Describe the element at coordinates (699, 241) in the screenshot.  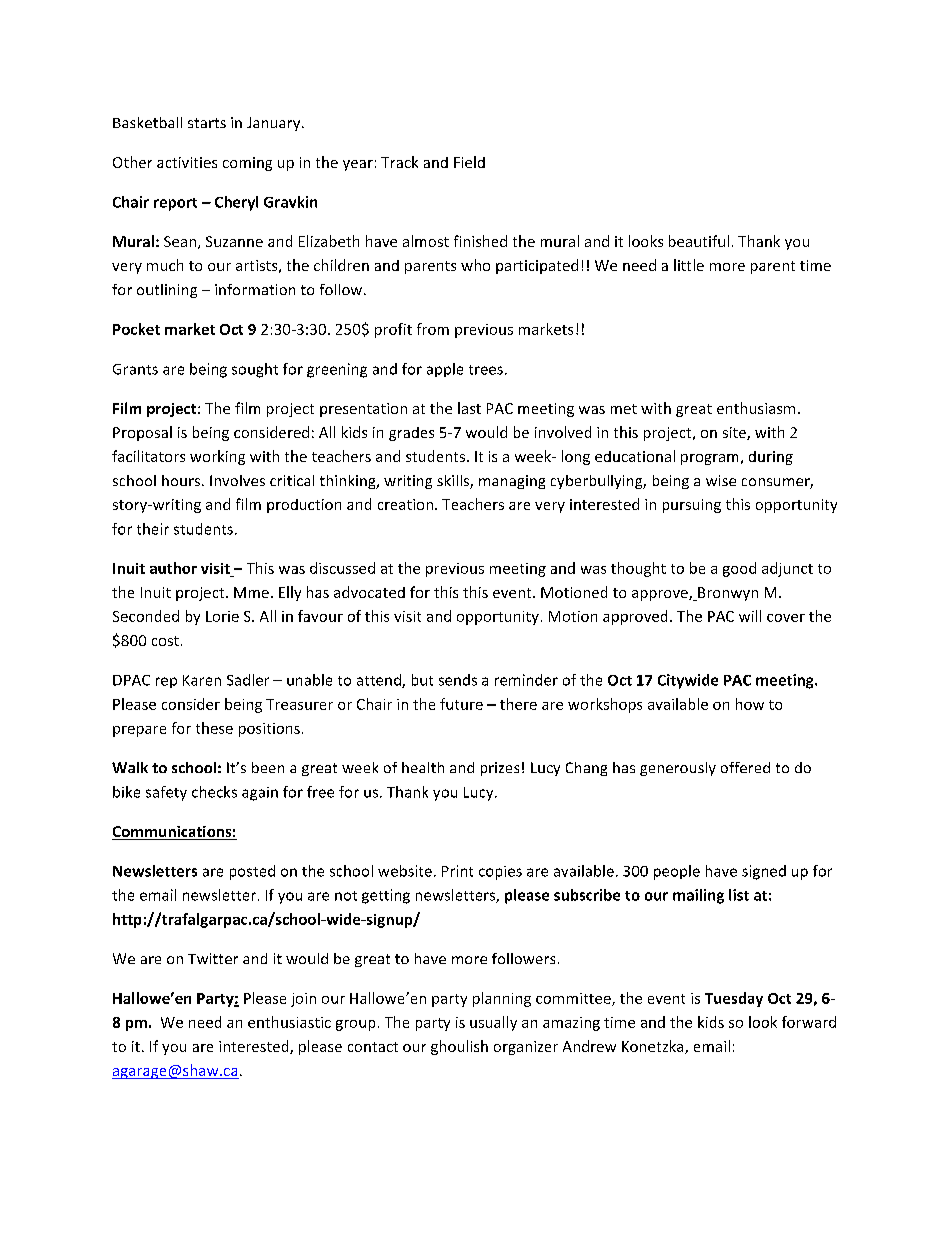
I see `beautiful` at that location.
